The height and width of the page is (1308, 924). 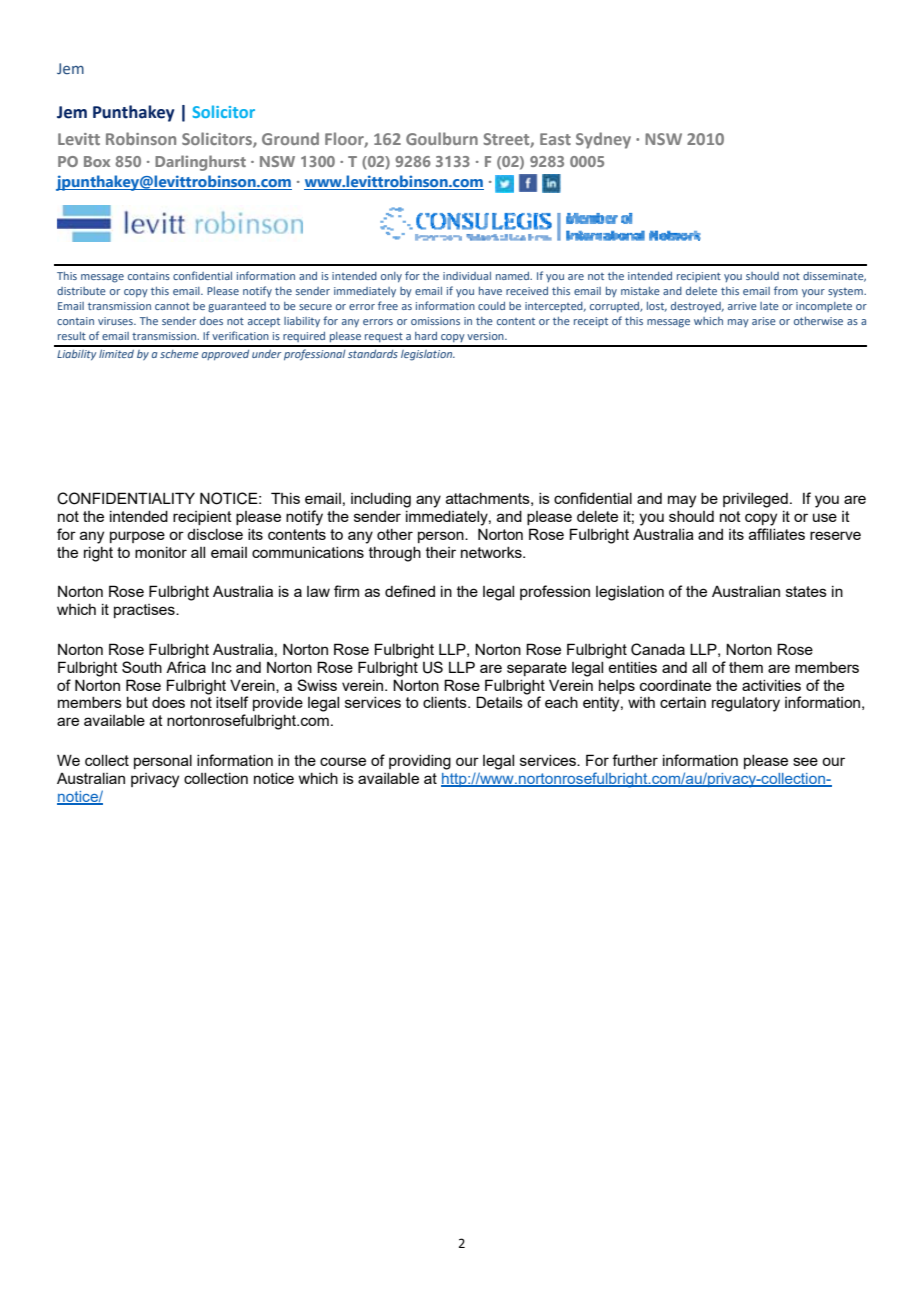 I want to click on arise, so click(x=764, y=321).
